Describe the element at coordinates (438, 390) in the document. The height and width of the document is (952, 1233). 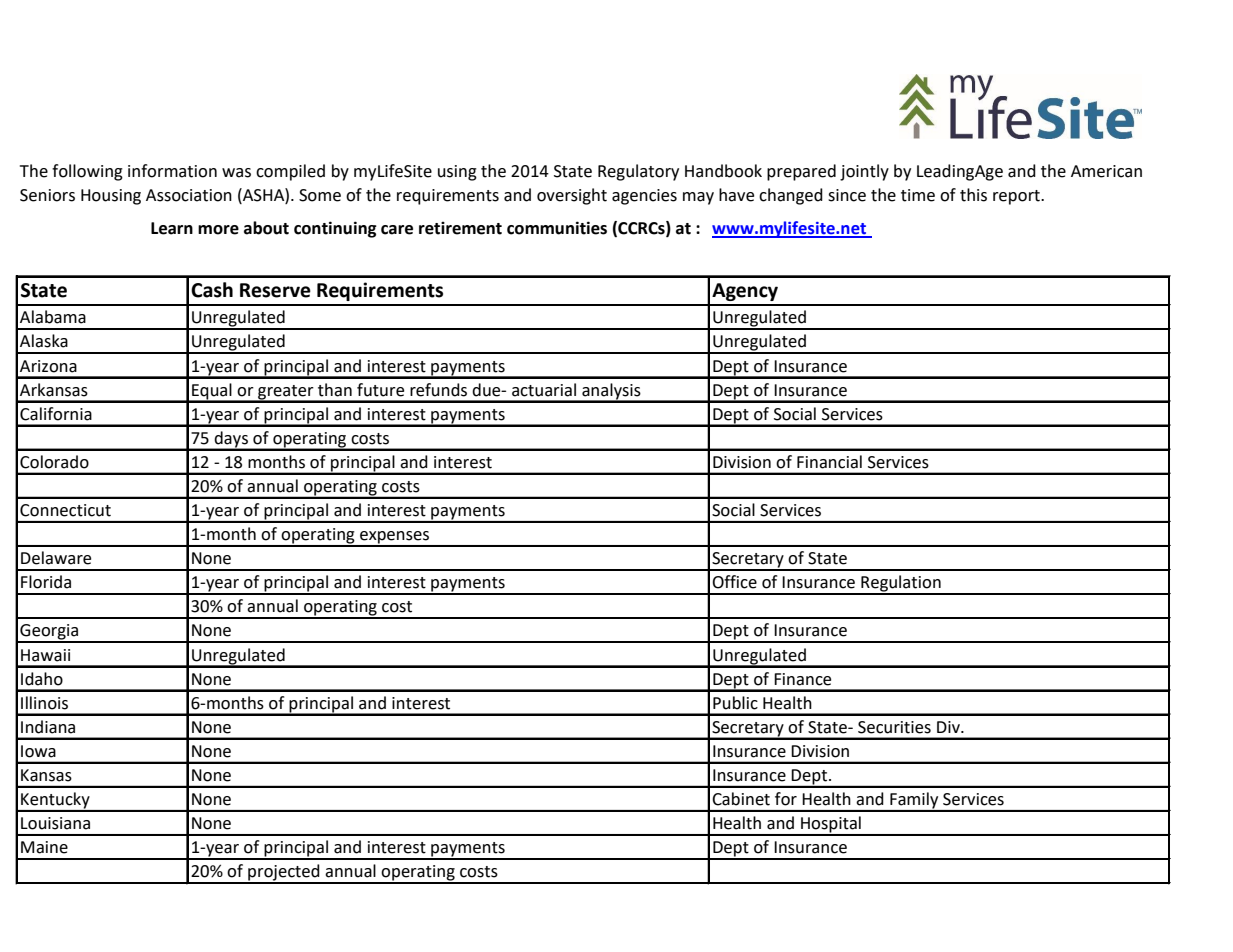
I see `refunds` at that location.
